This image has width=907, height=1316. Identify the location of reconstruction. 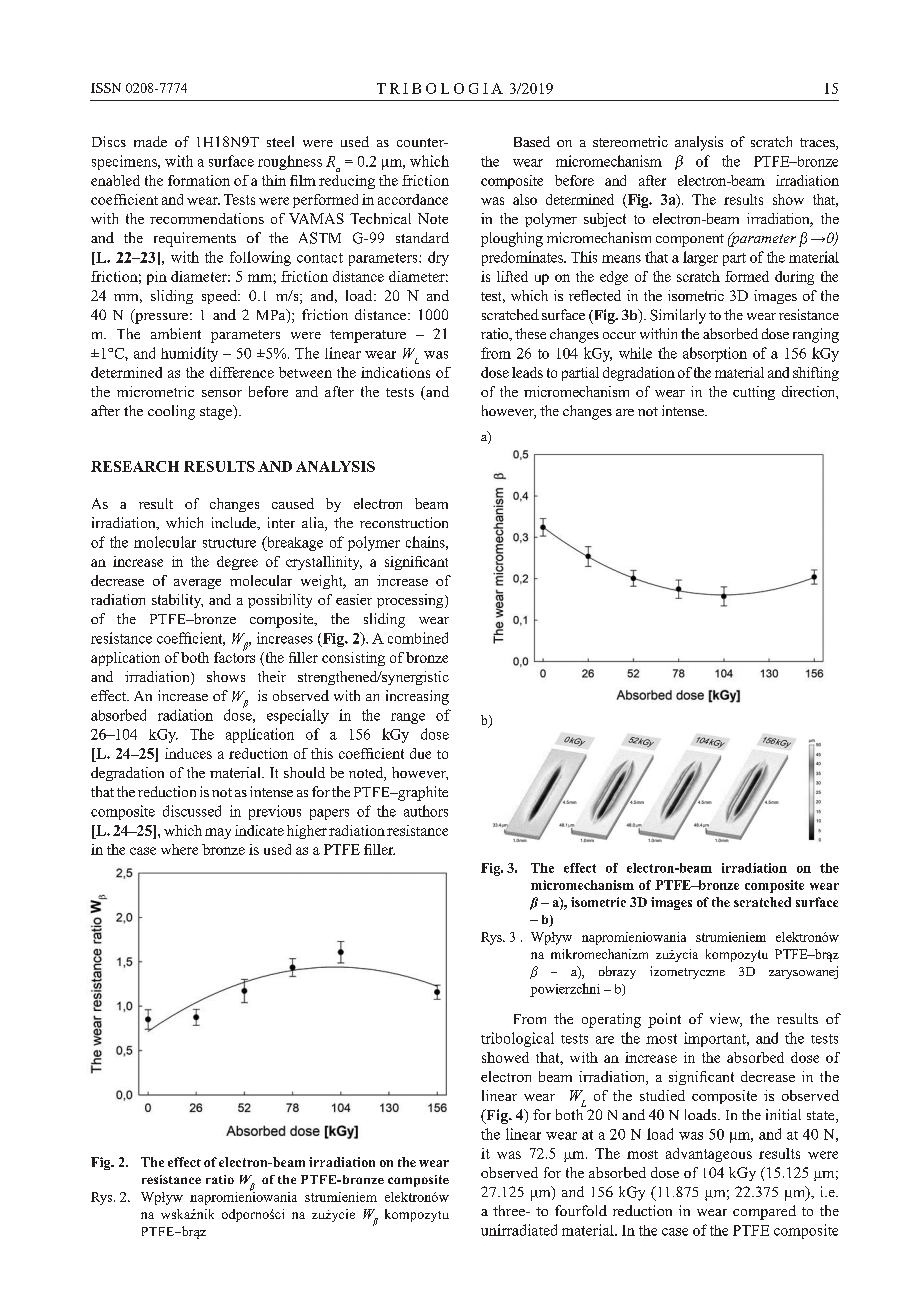
(404, 522).
